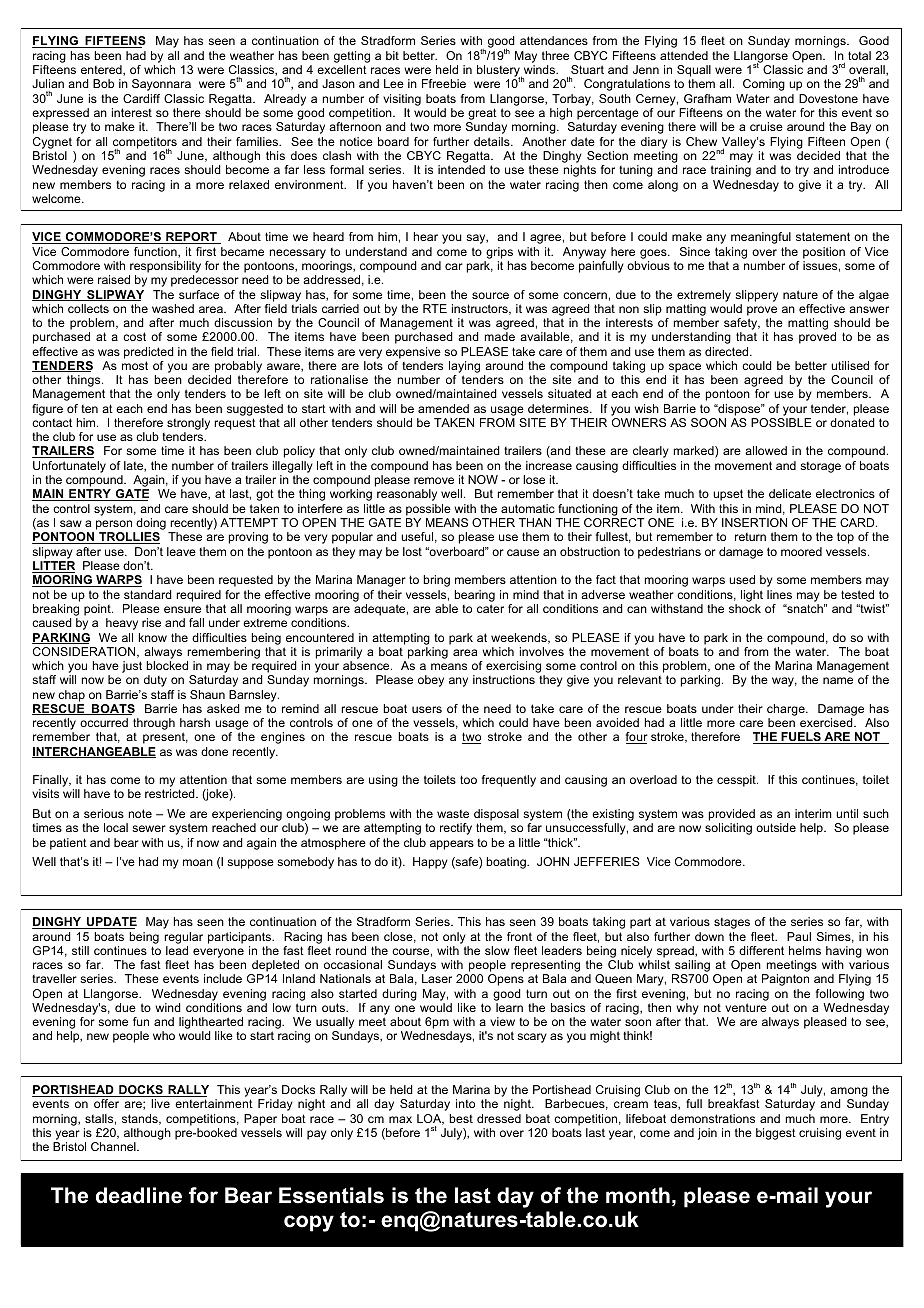 The height and width of the screenshot is (1308, 924). I want to click on great, so click(482, 115).
